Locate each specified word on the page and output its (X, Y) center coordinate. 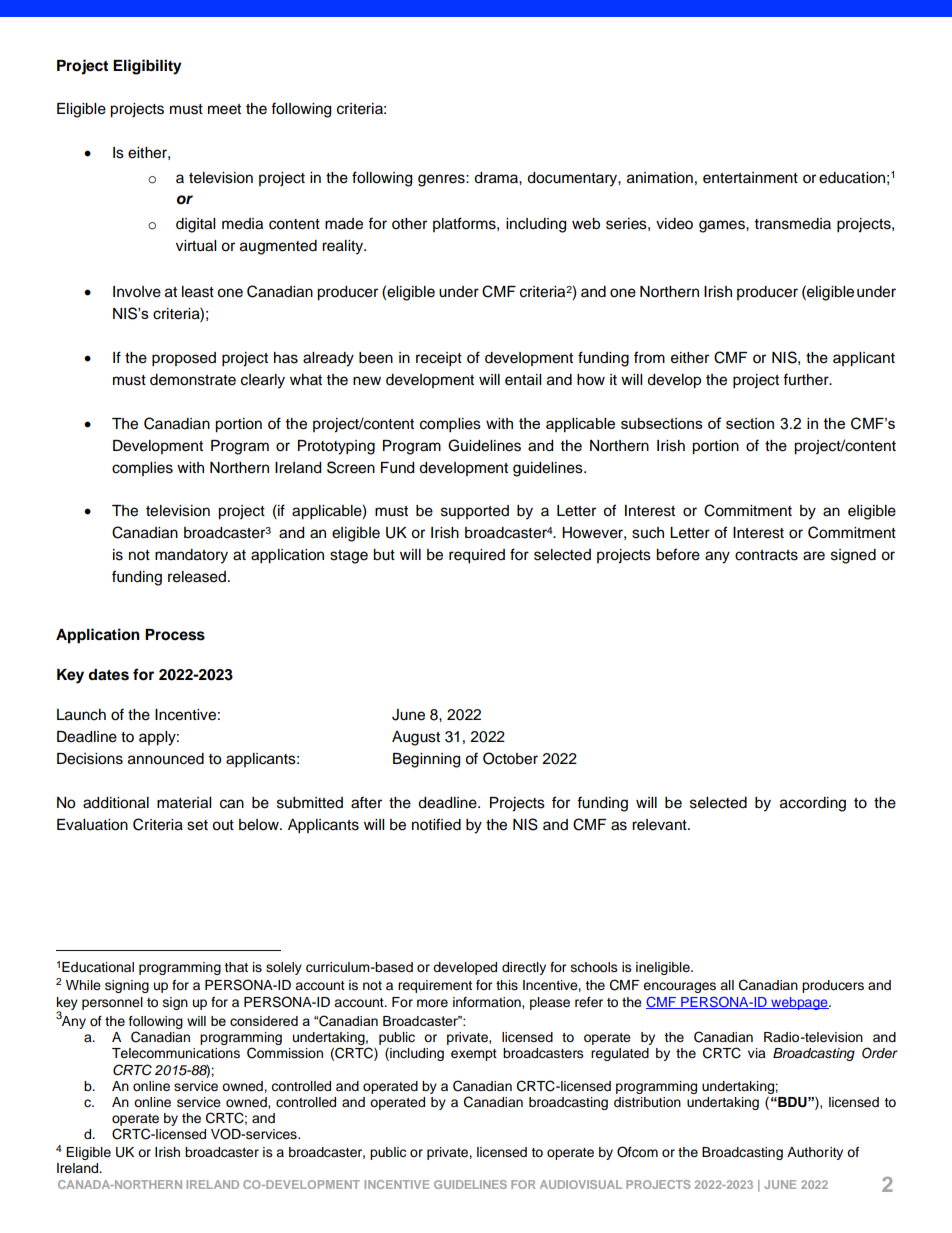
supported (475, 512)
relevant (660, 825)
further (807, 379)
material (184, 803)
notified (436, 824)
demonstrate (193, 380)
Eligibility (147, 67)
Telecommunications (176, 1053)
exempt (474, 1055)
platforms (465, 224)
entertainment (750, 178)
